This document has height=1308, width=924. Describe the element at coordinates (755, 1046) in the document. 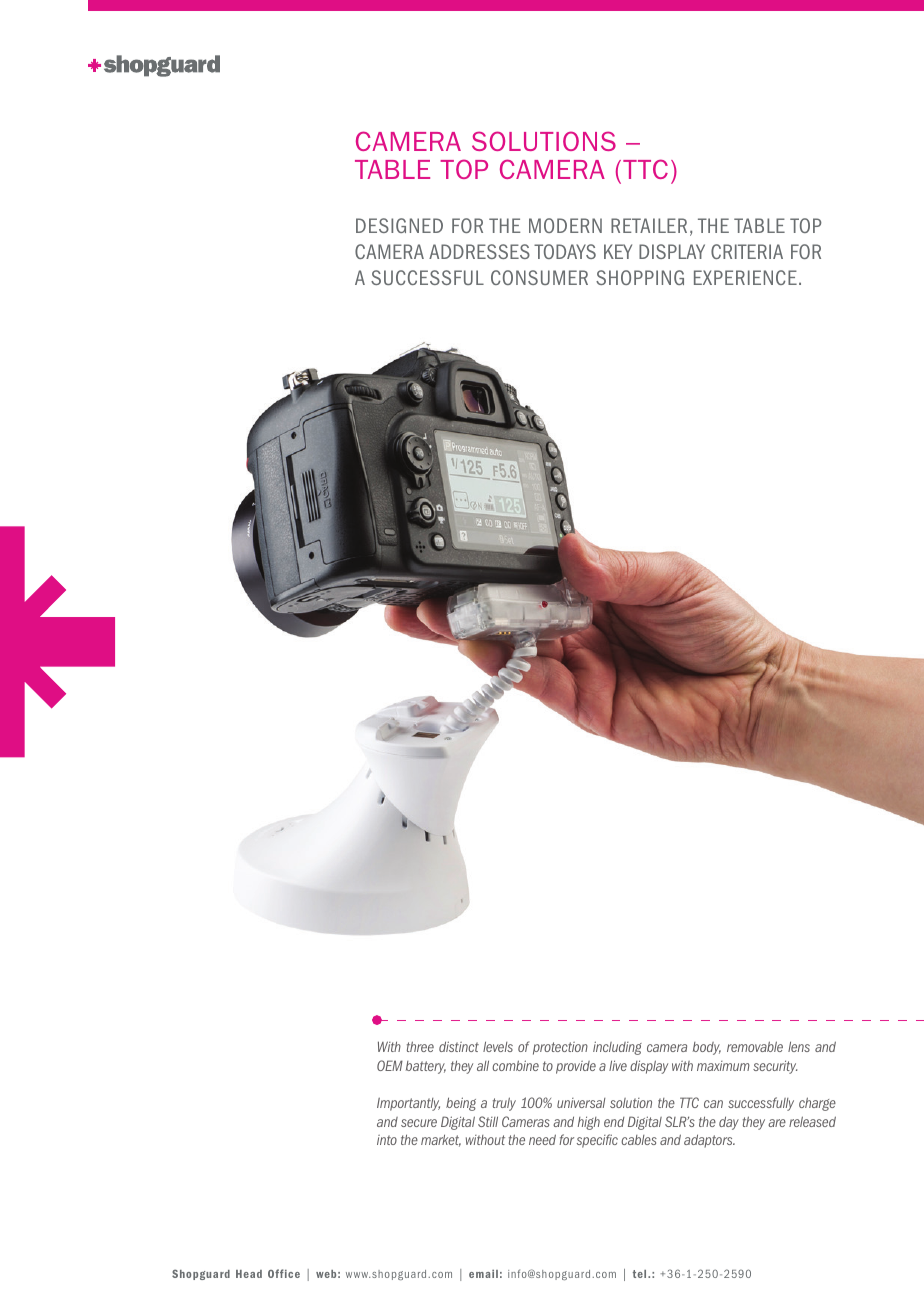

I see `removable` at that location.
